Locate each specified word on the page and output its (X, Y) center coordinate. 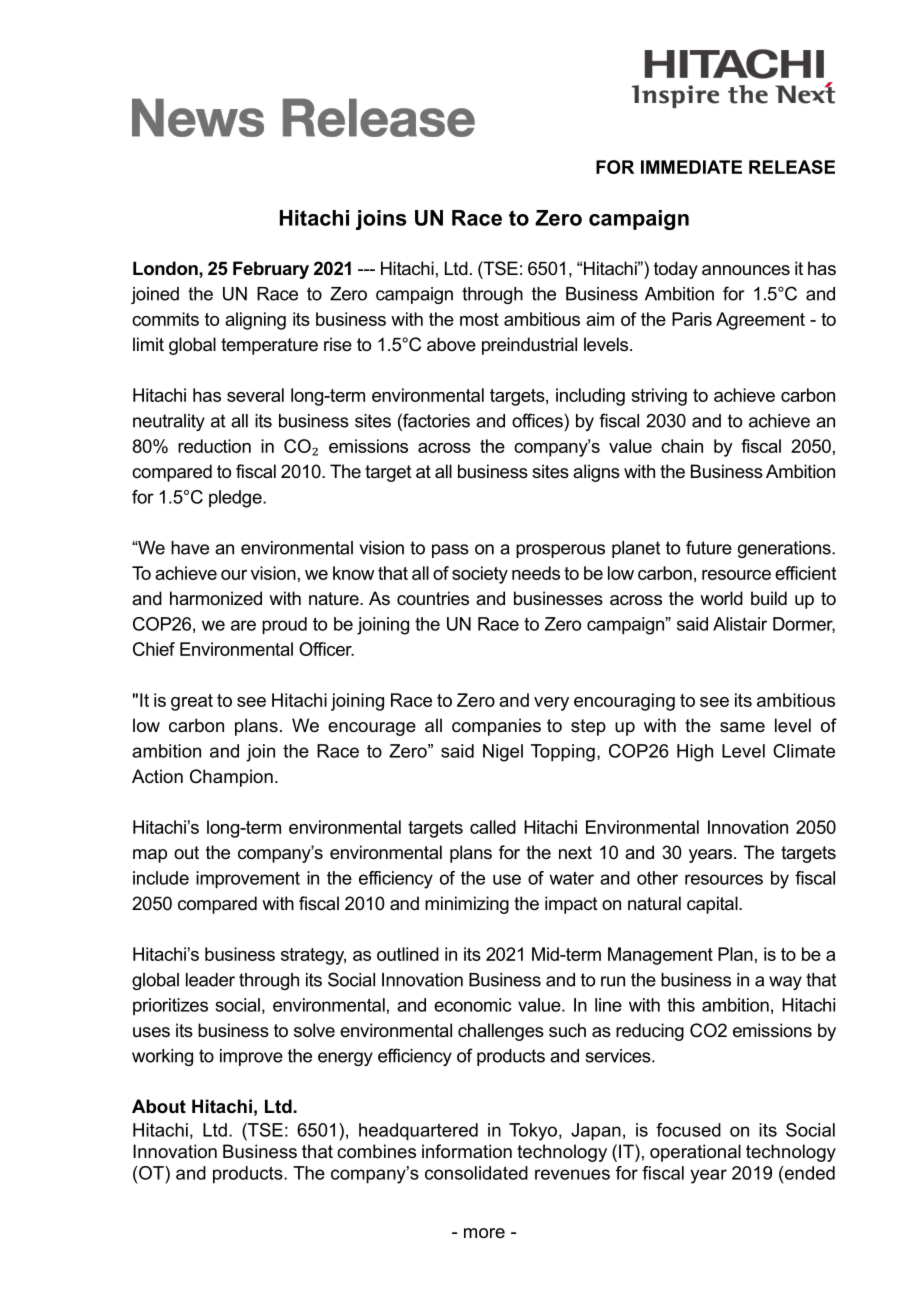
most (479, 319)
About (159, 1106)
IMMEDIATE (691, 167)
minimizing (467, 905)
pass (450, 551)
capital (713, 905)
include (161, 878)
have (190, 548)
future (709, 547)
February (271, 270)
